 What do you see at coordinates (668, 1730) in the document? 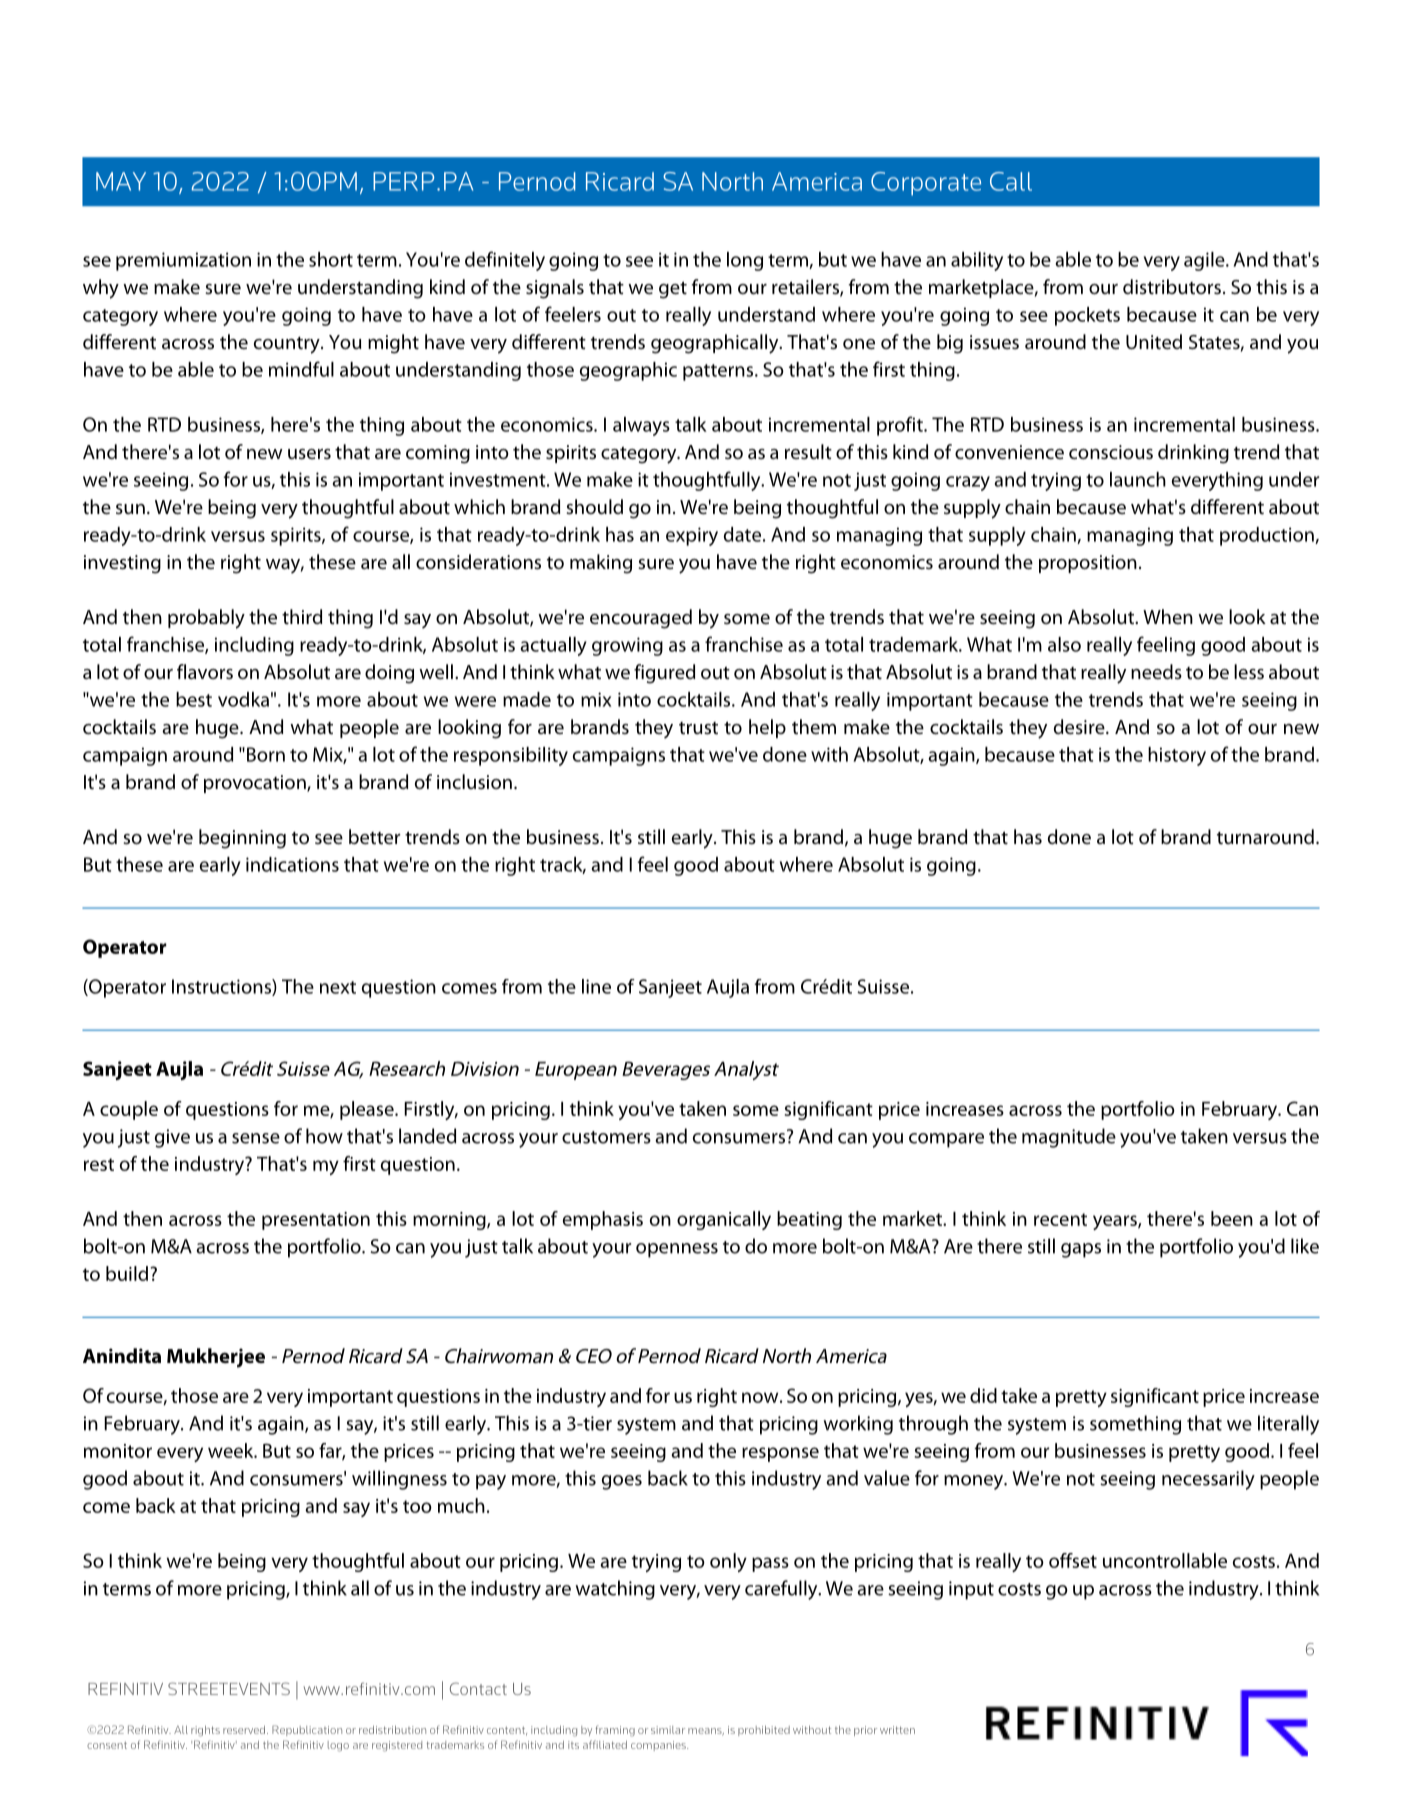
I see `similar` at bounding box center [668, 1730].
